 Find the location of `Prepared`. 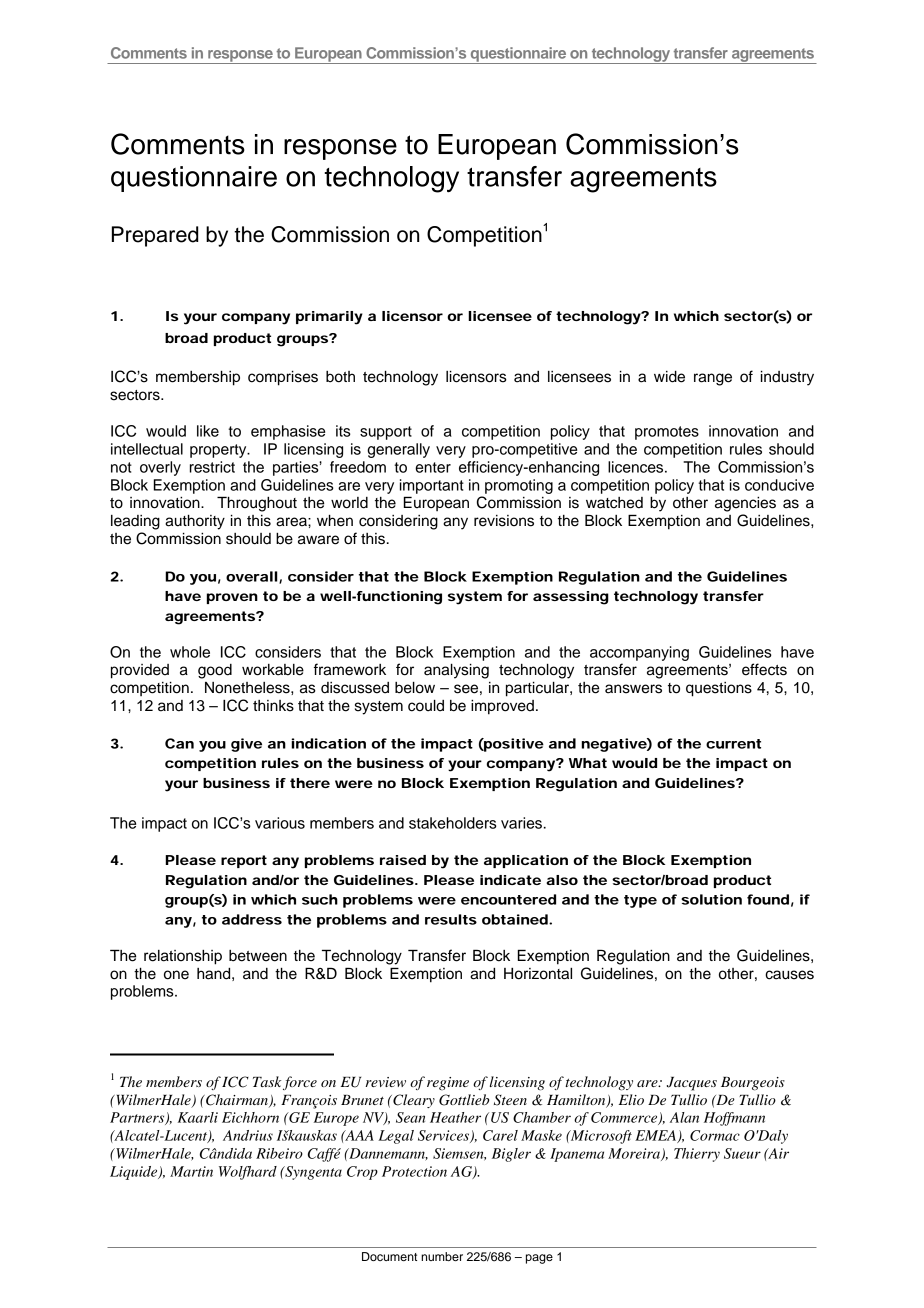

Prepared is located at coordinates (155, 236).
